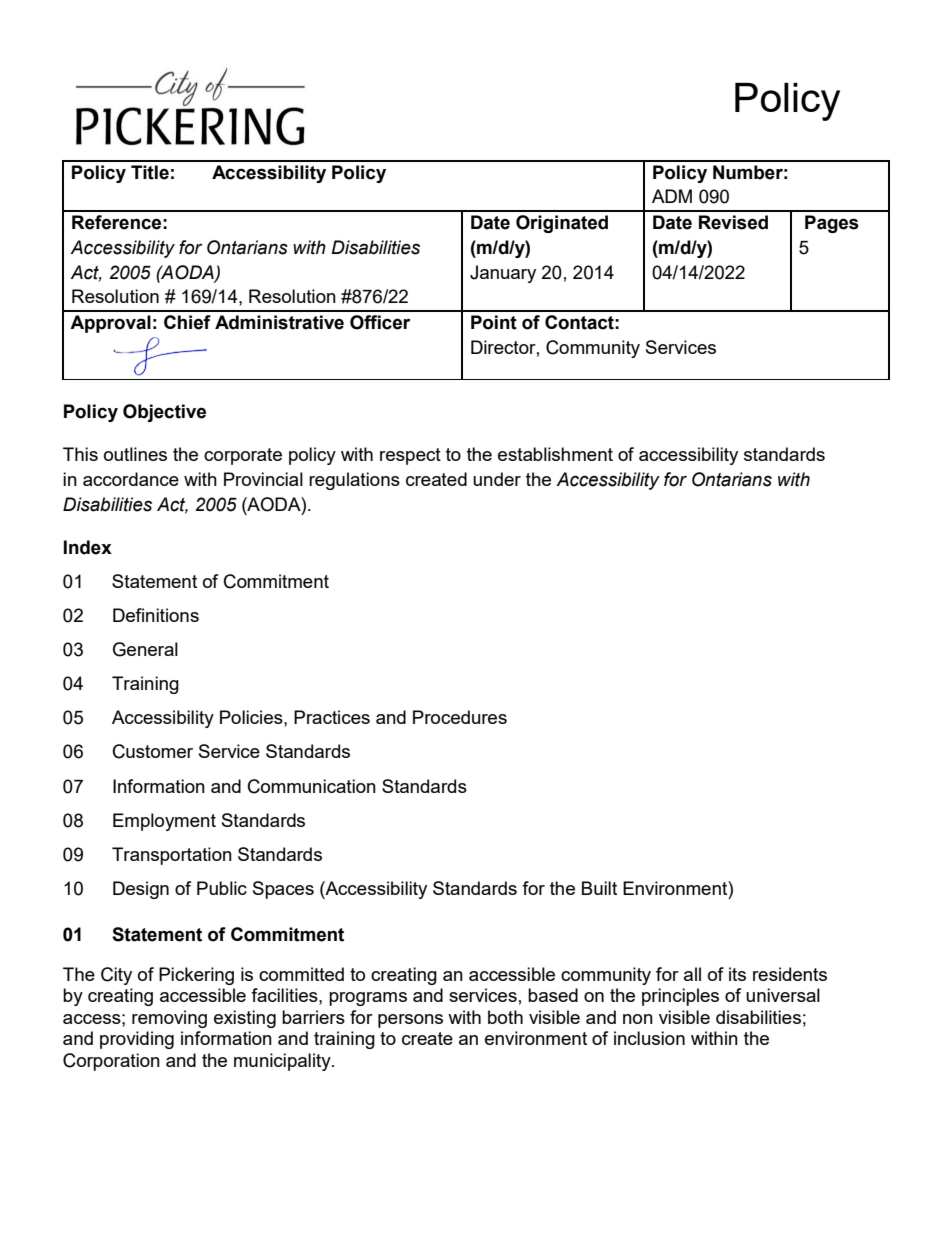 This screenshot has width=952, height=1233. I want to click on Procedures, so click(460, 717).
